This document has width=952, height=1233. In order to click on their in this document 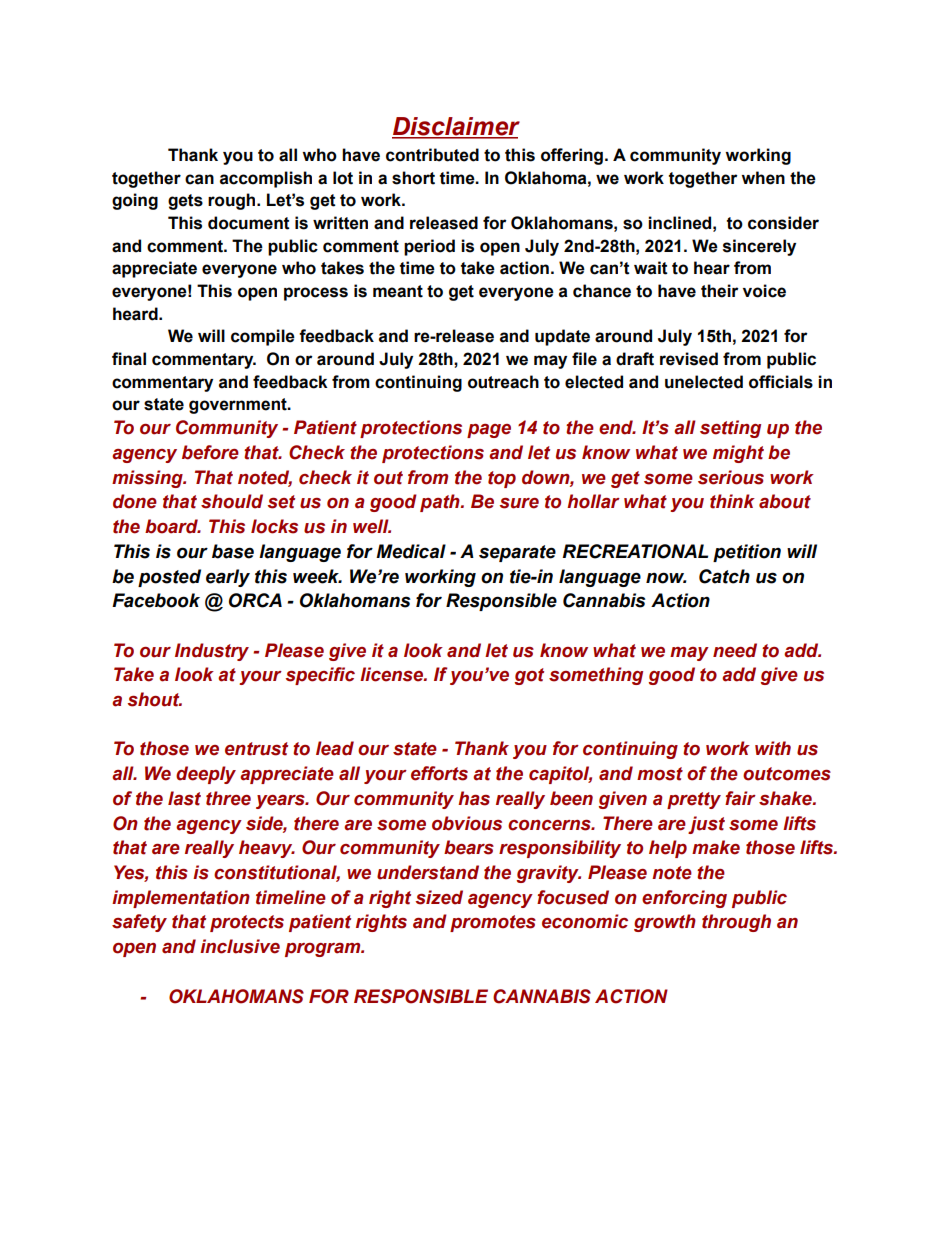, I will do `click(720, 291)`.
